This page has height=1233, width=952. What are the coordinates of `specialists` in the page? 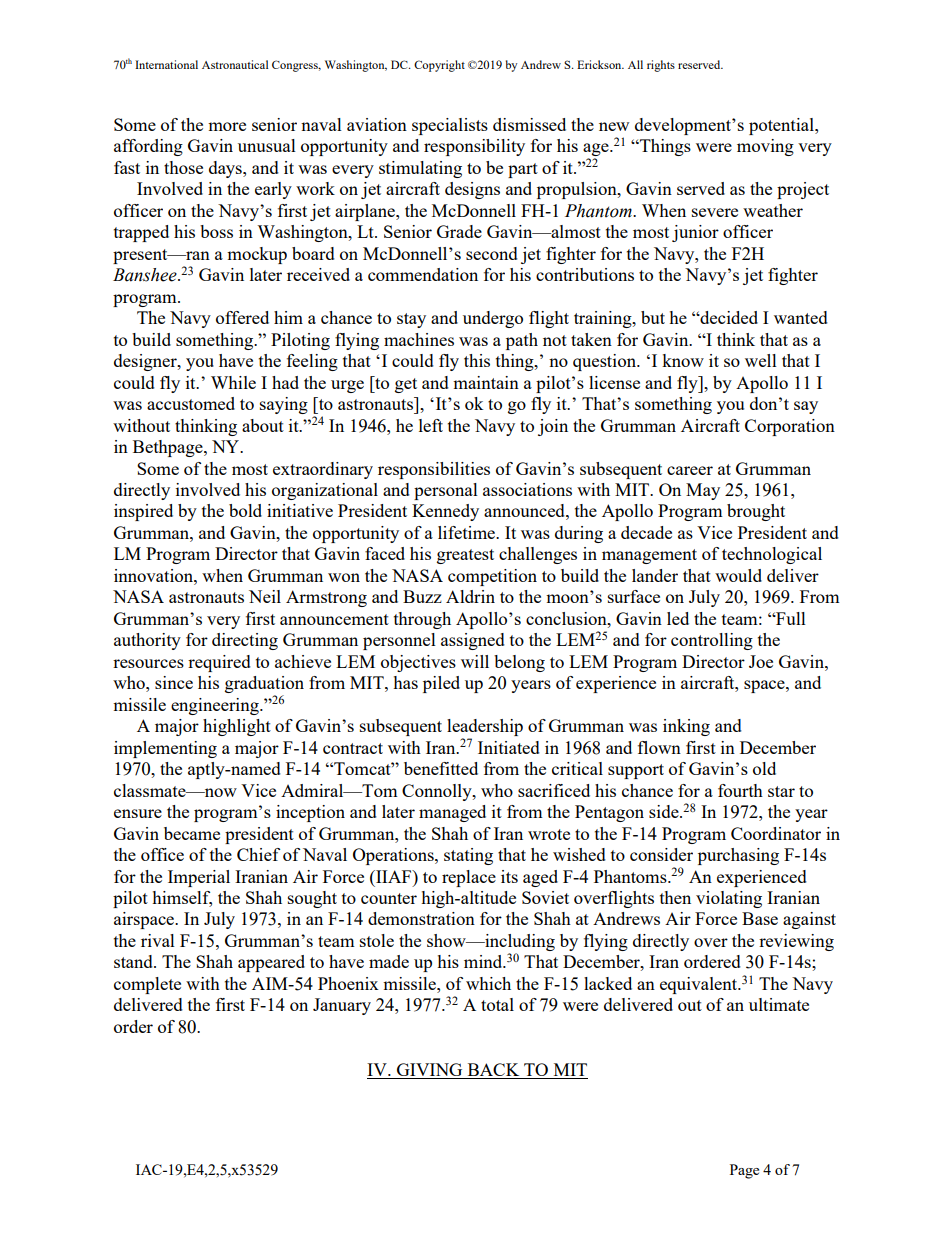 It's located at (450, 126).
